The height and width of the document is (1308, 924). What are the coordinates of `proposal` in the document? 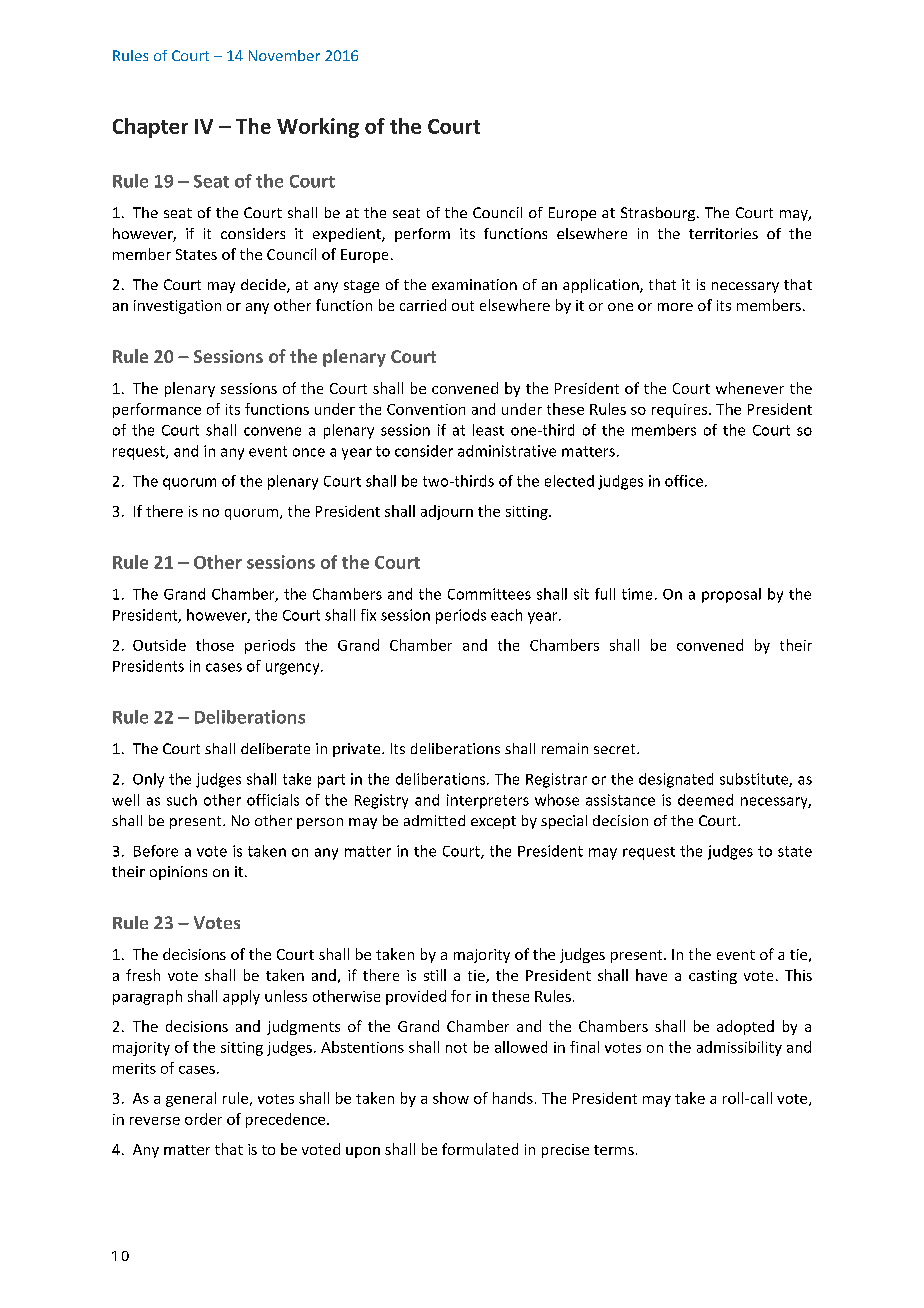 It's located at (731, 595).
